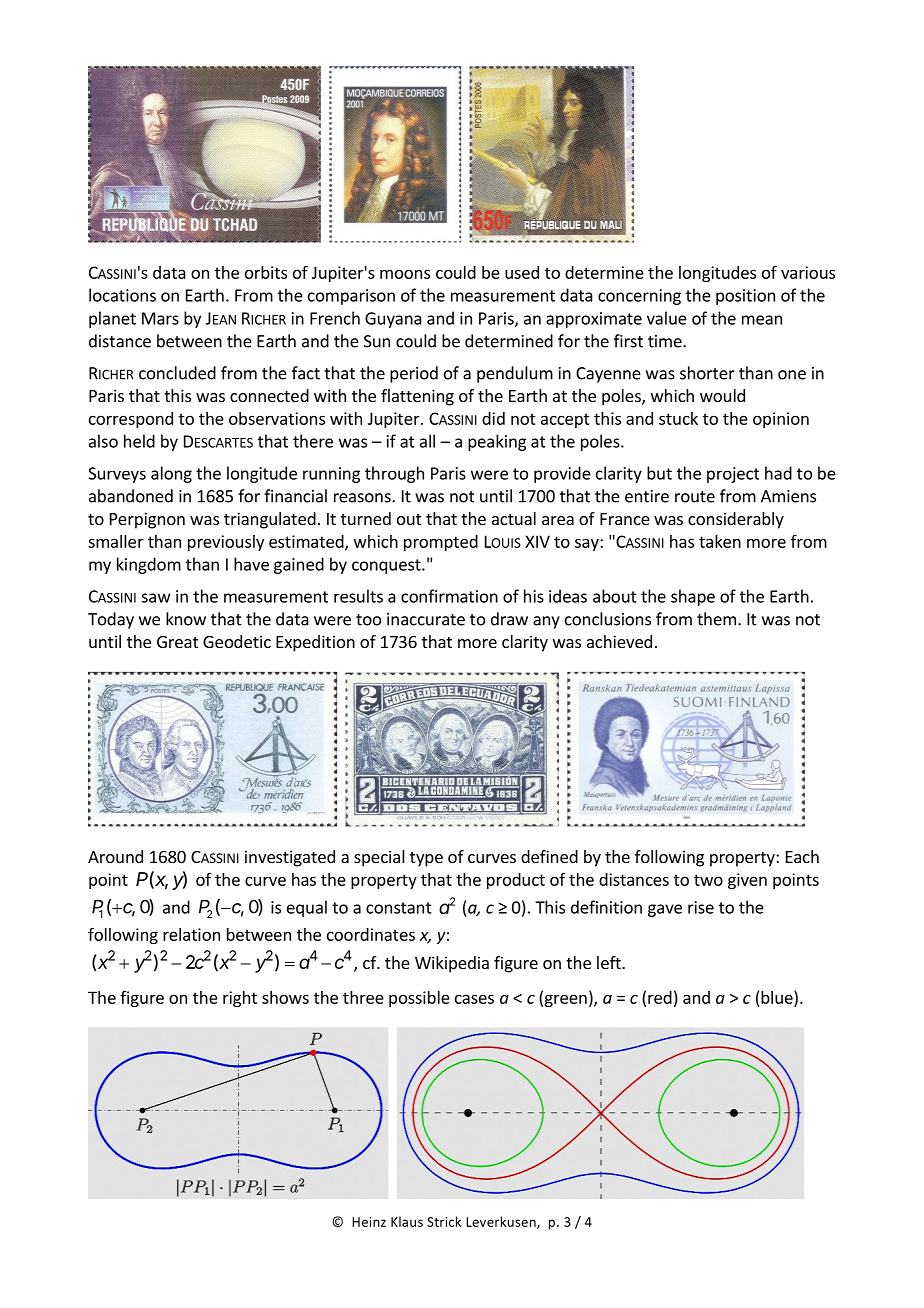  I want to click on position, so click(745, 297).
